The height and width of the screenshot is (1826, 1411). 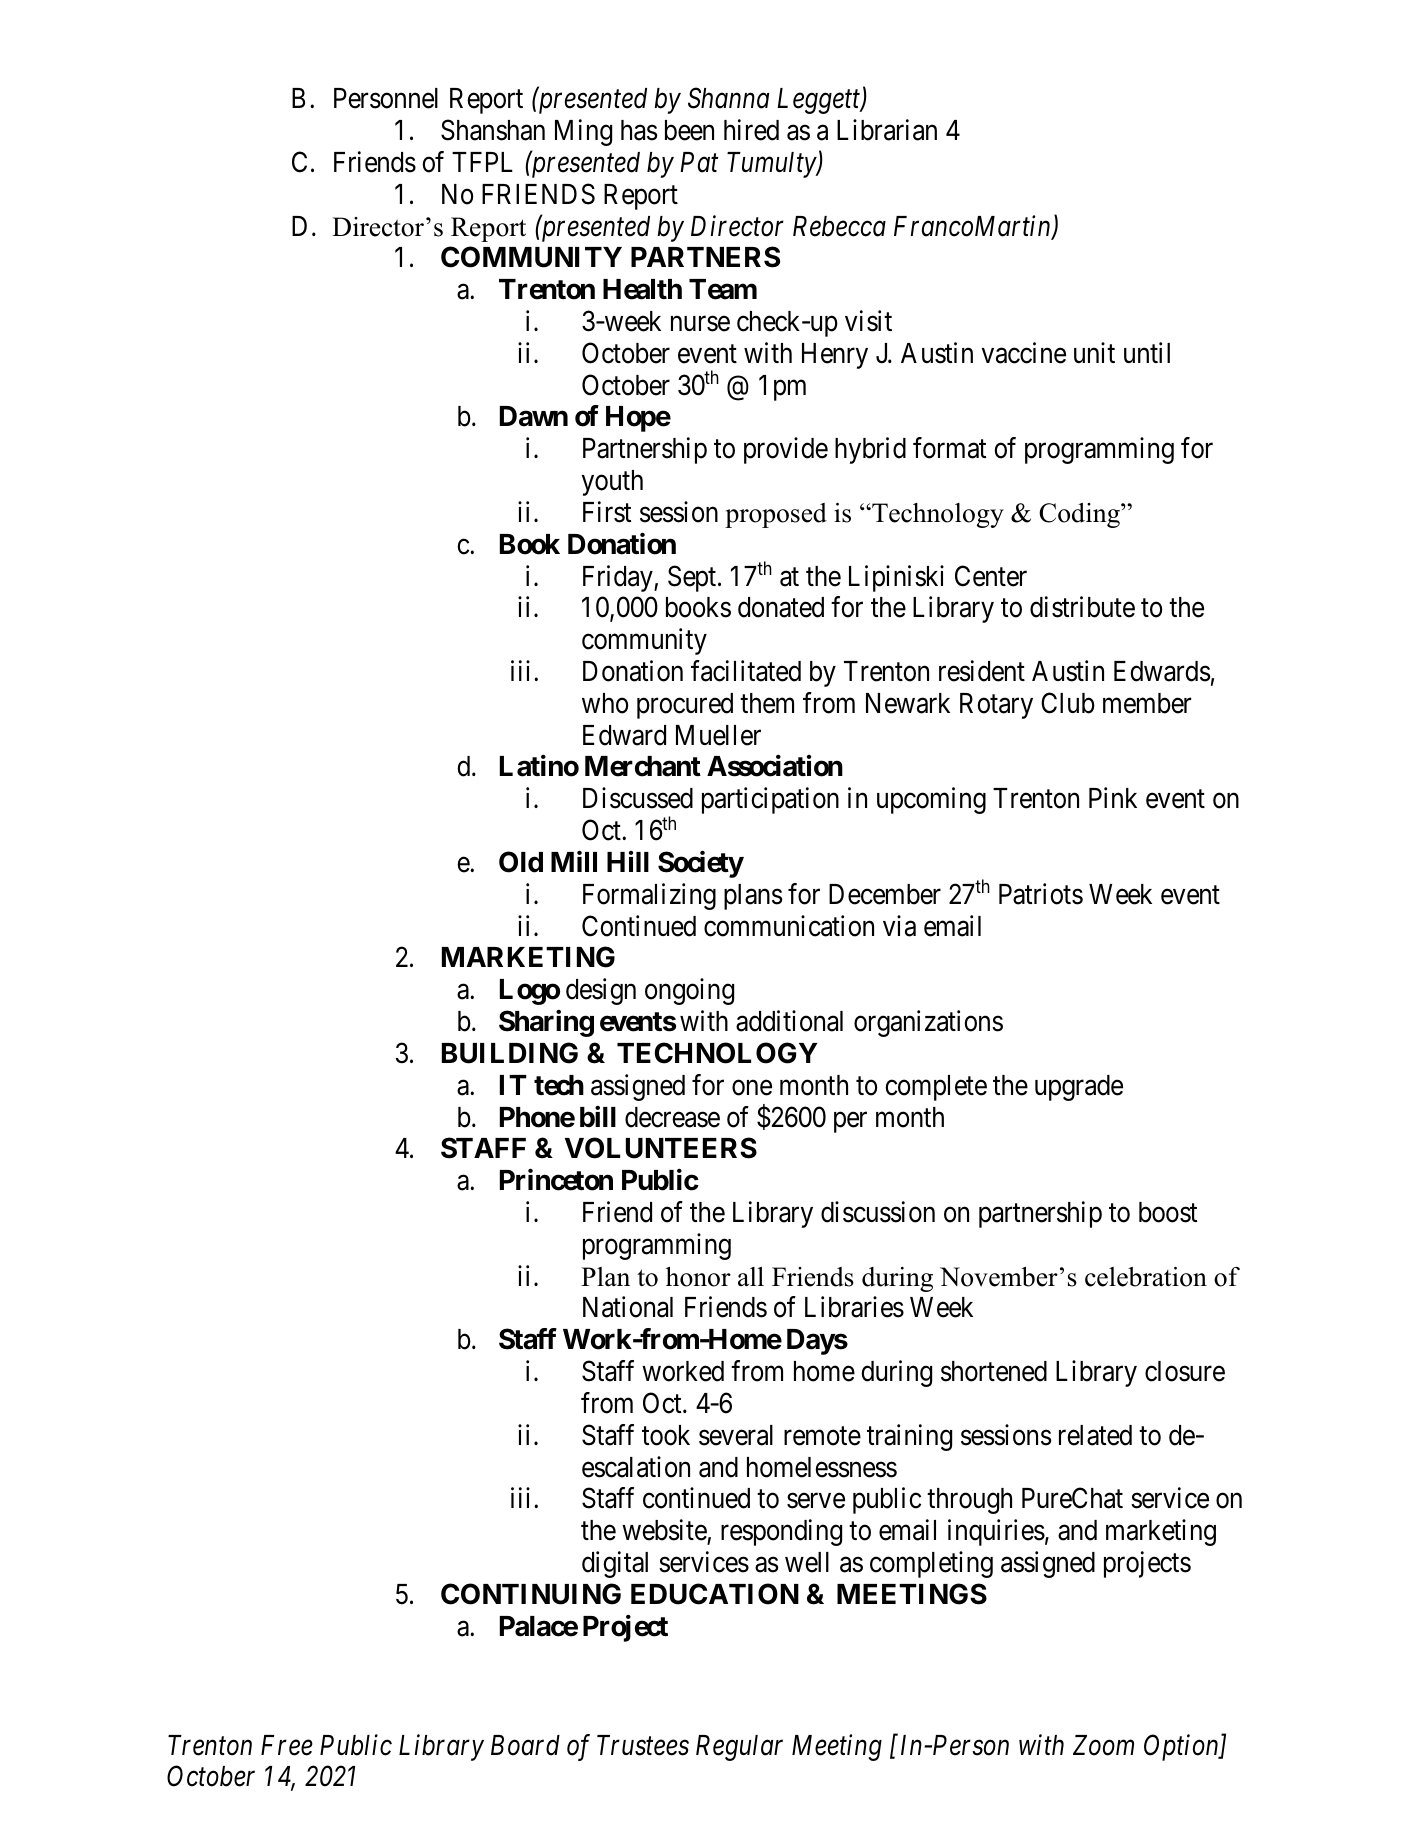 I want to click on hired, so click(x=751, y=130).
